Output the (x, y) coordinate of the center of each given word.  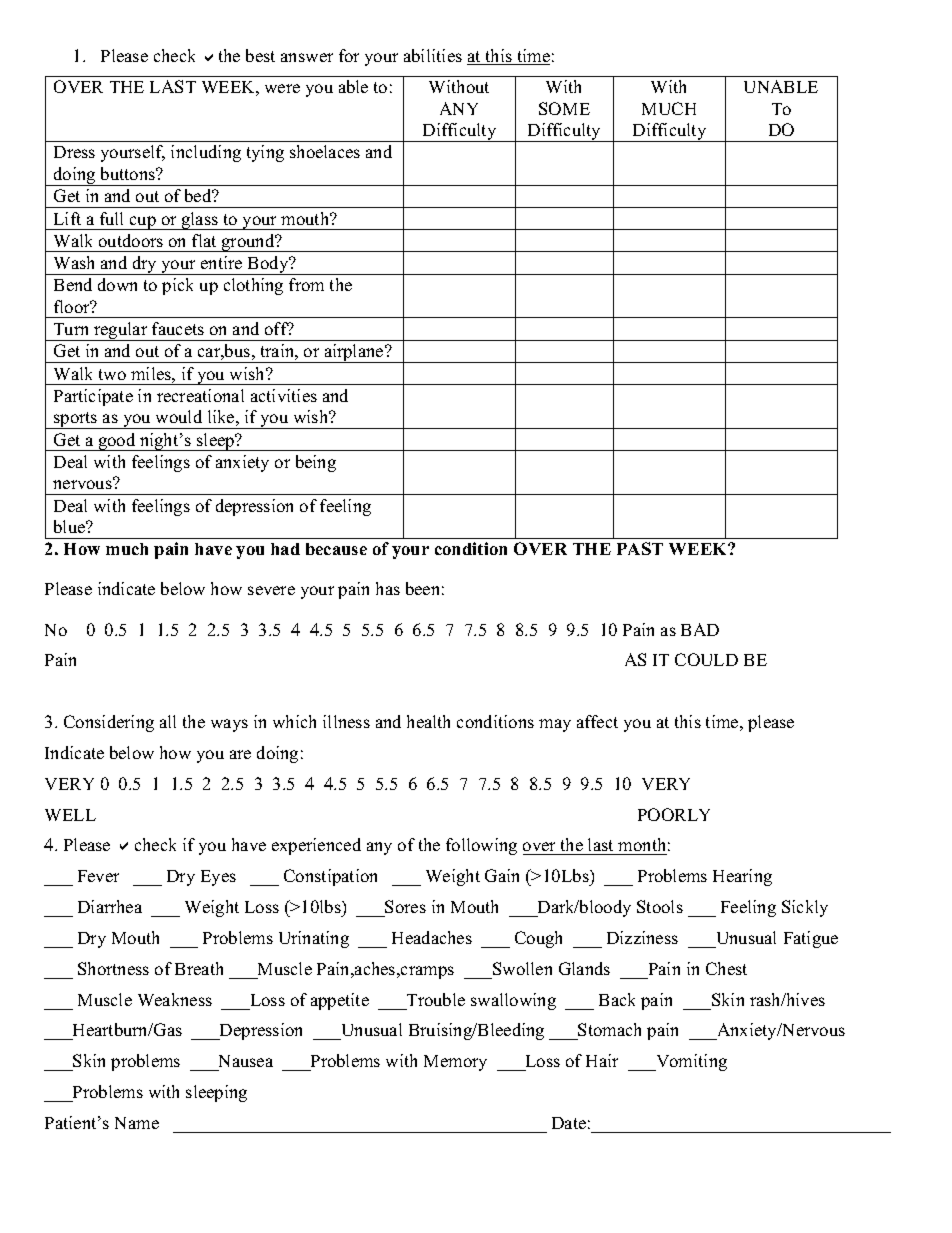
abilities (433, 55)
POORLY (674, 814)
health (428, 721)
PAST (640, 548)
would (179, 416)
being (316, 463)
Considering (109, 723)
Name (137, 1123)
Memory (455, 1063)
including (206, 153)
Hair (602, 1060)
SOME (564, 108)
